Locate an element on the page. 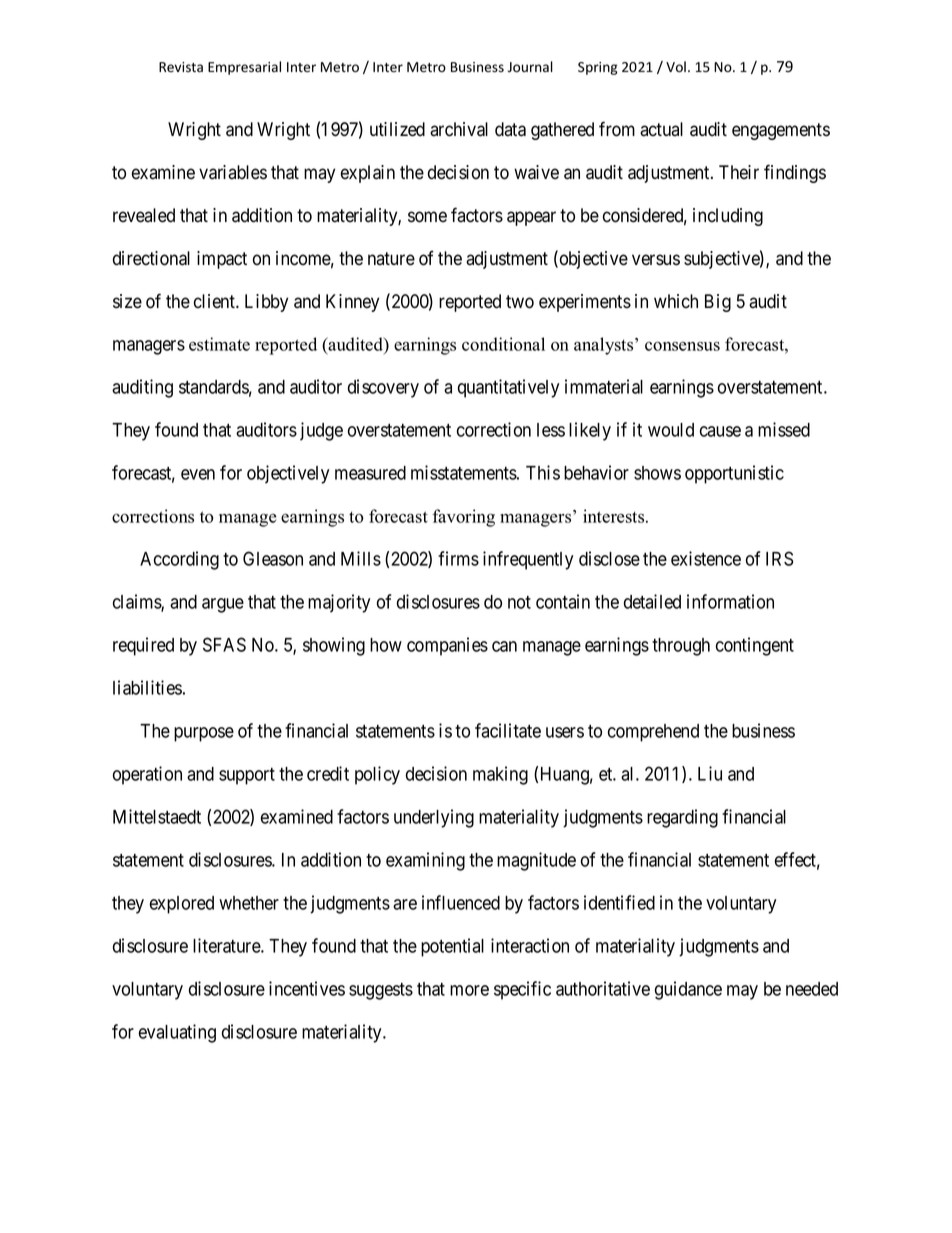  guidance is located at coordinates (688, 990).
